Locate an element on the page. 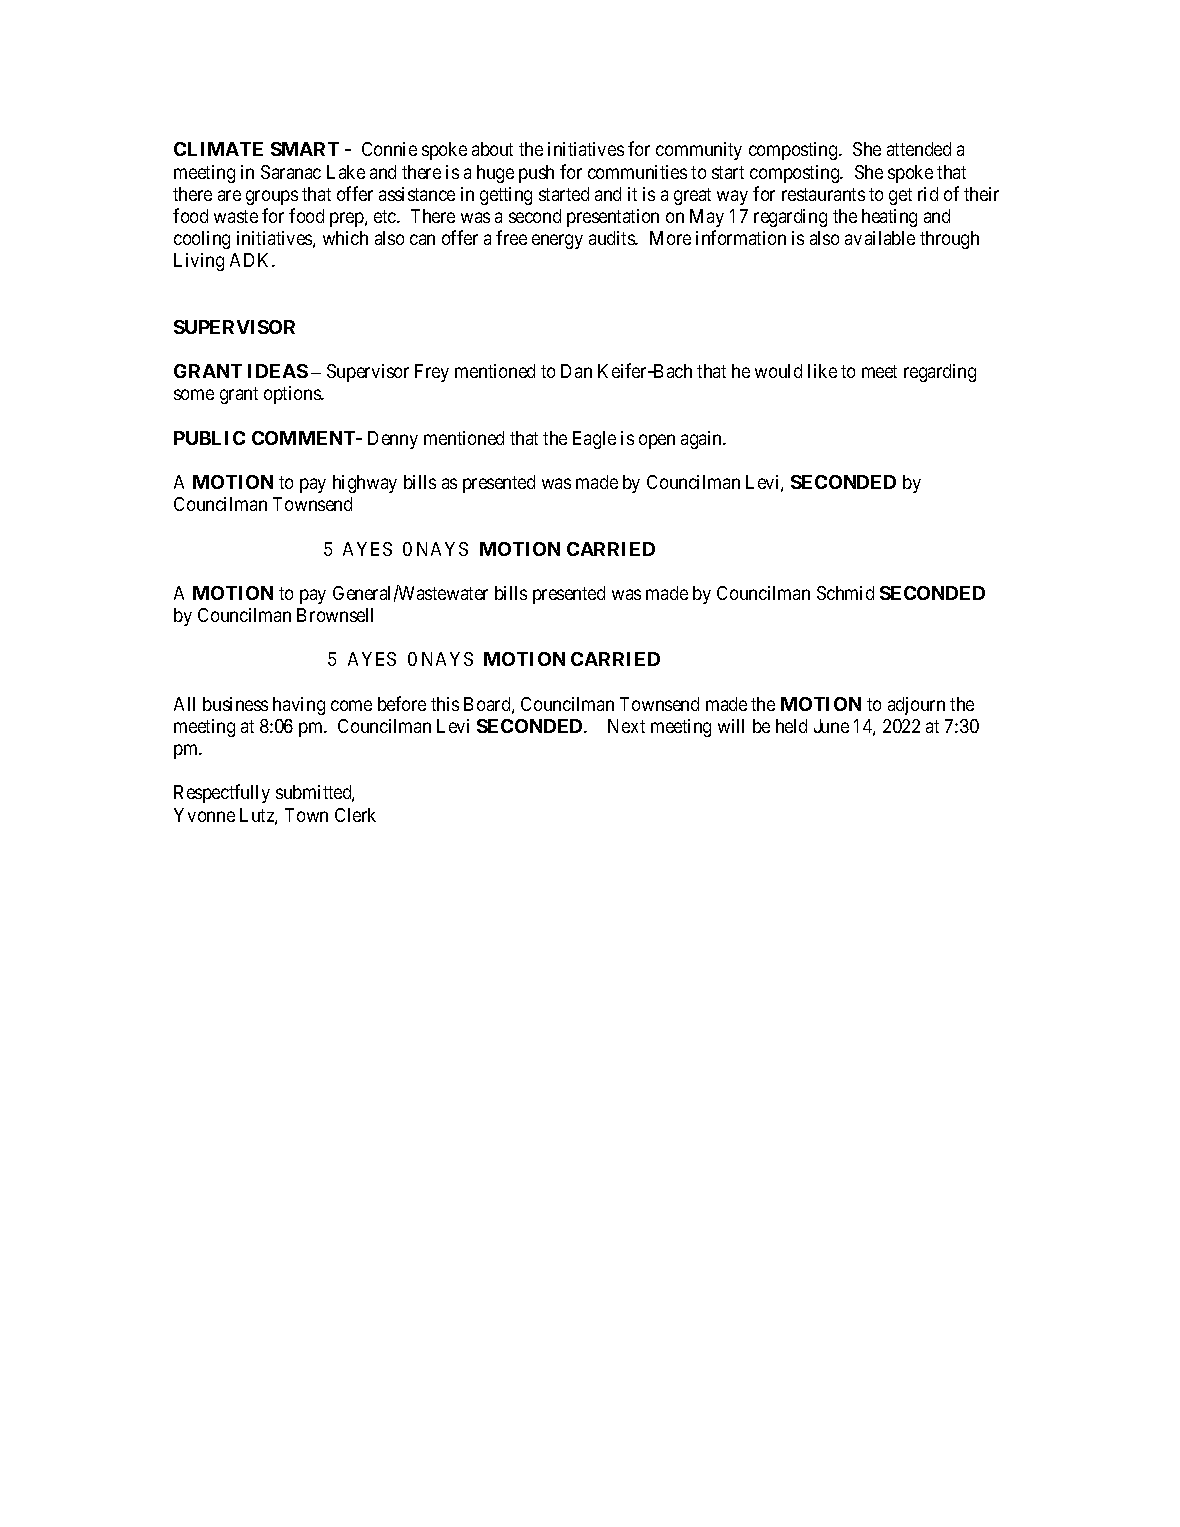 Image resolution: width=1180 pixels, height=1527 pixels. Schmid is located at coordinates (845, 593).
